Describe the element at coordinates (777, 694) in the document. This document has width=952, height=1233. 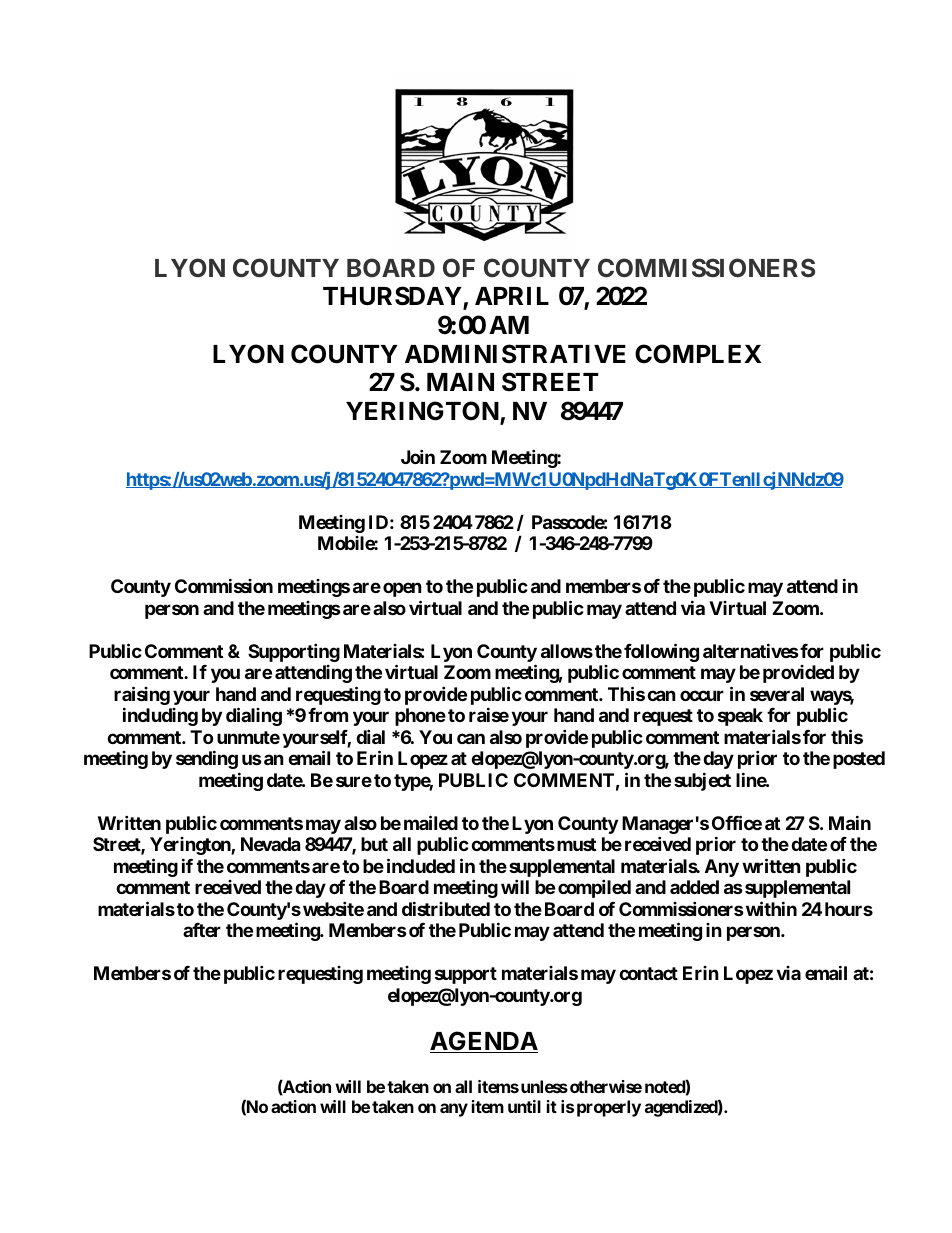
I see `several` at that location.
